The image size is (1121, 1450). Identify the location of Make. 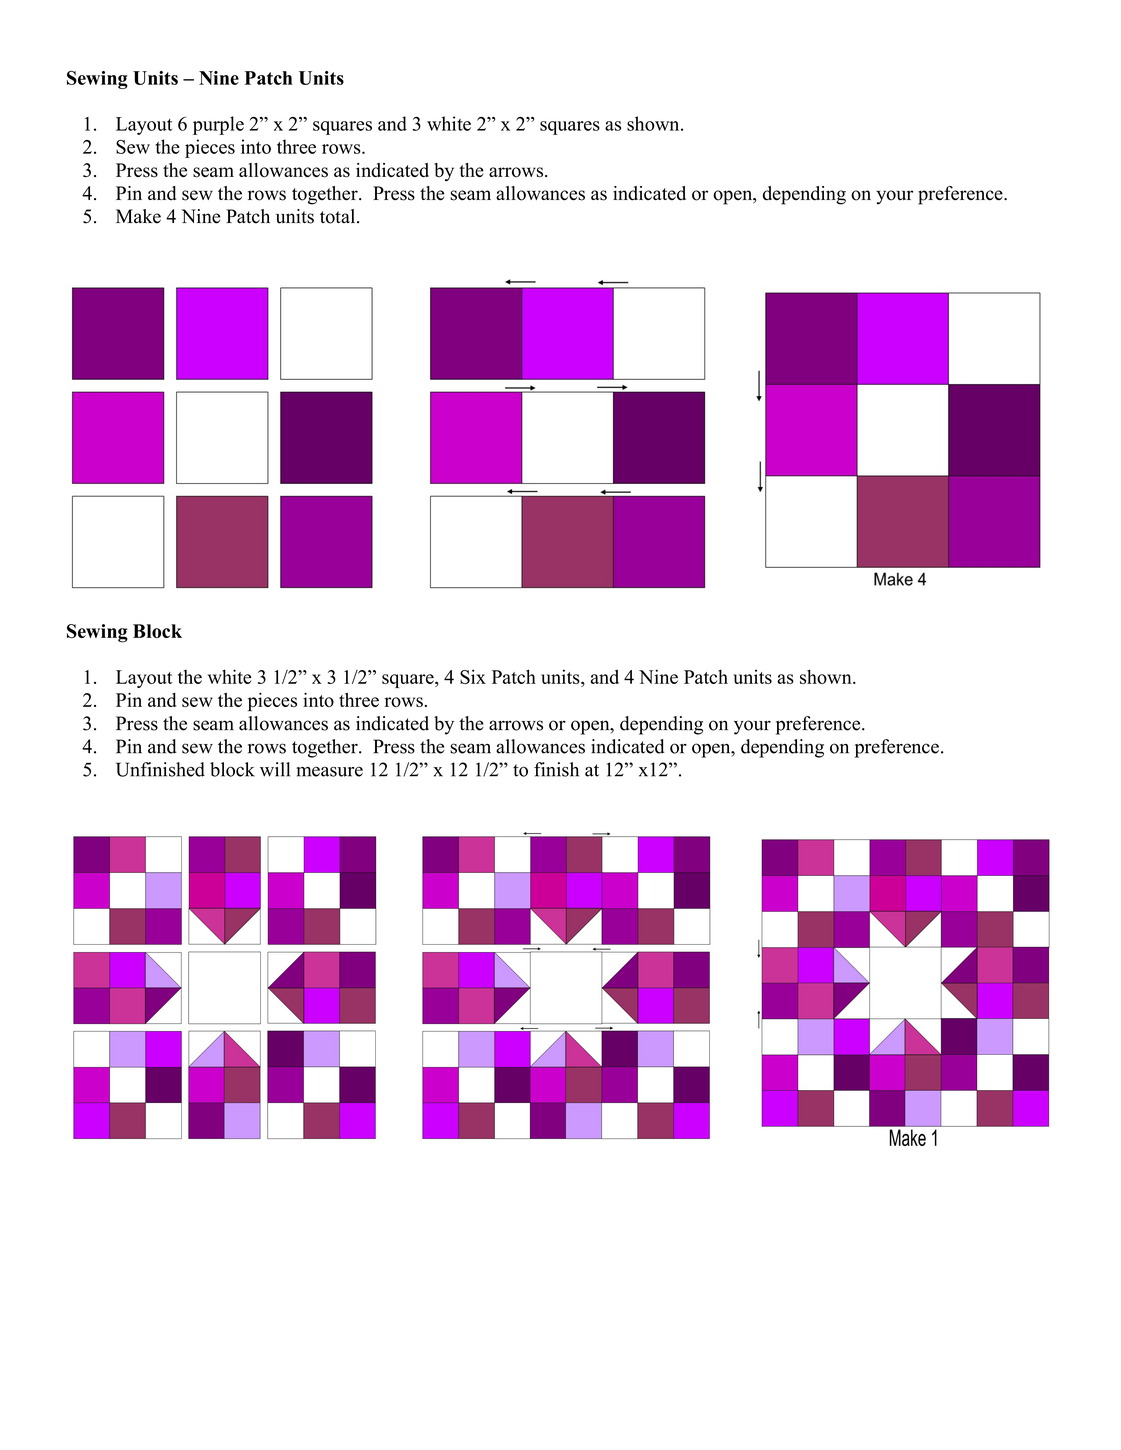
(138, 216).
